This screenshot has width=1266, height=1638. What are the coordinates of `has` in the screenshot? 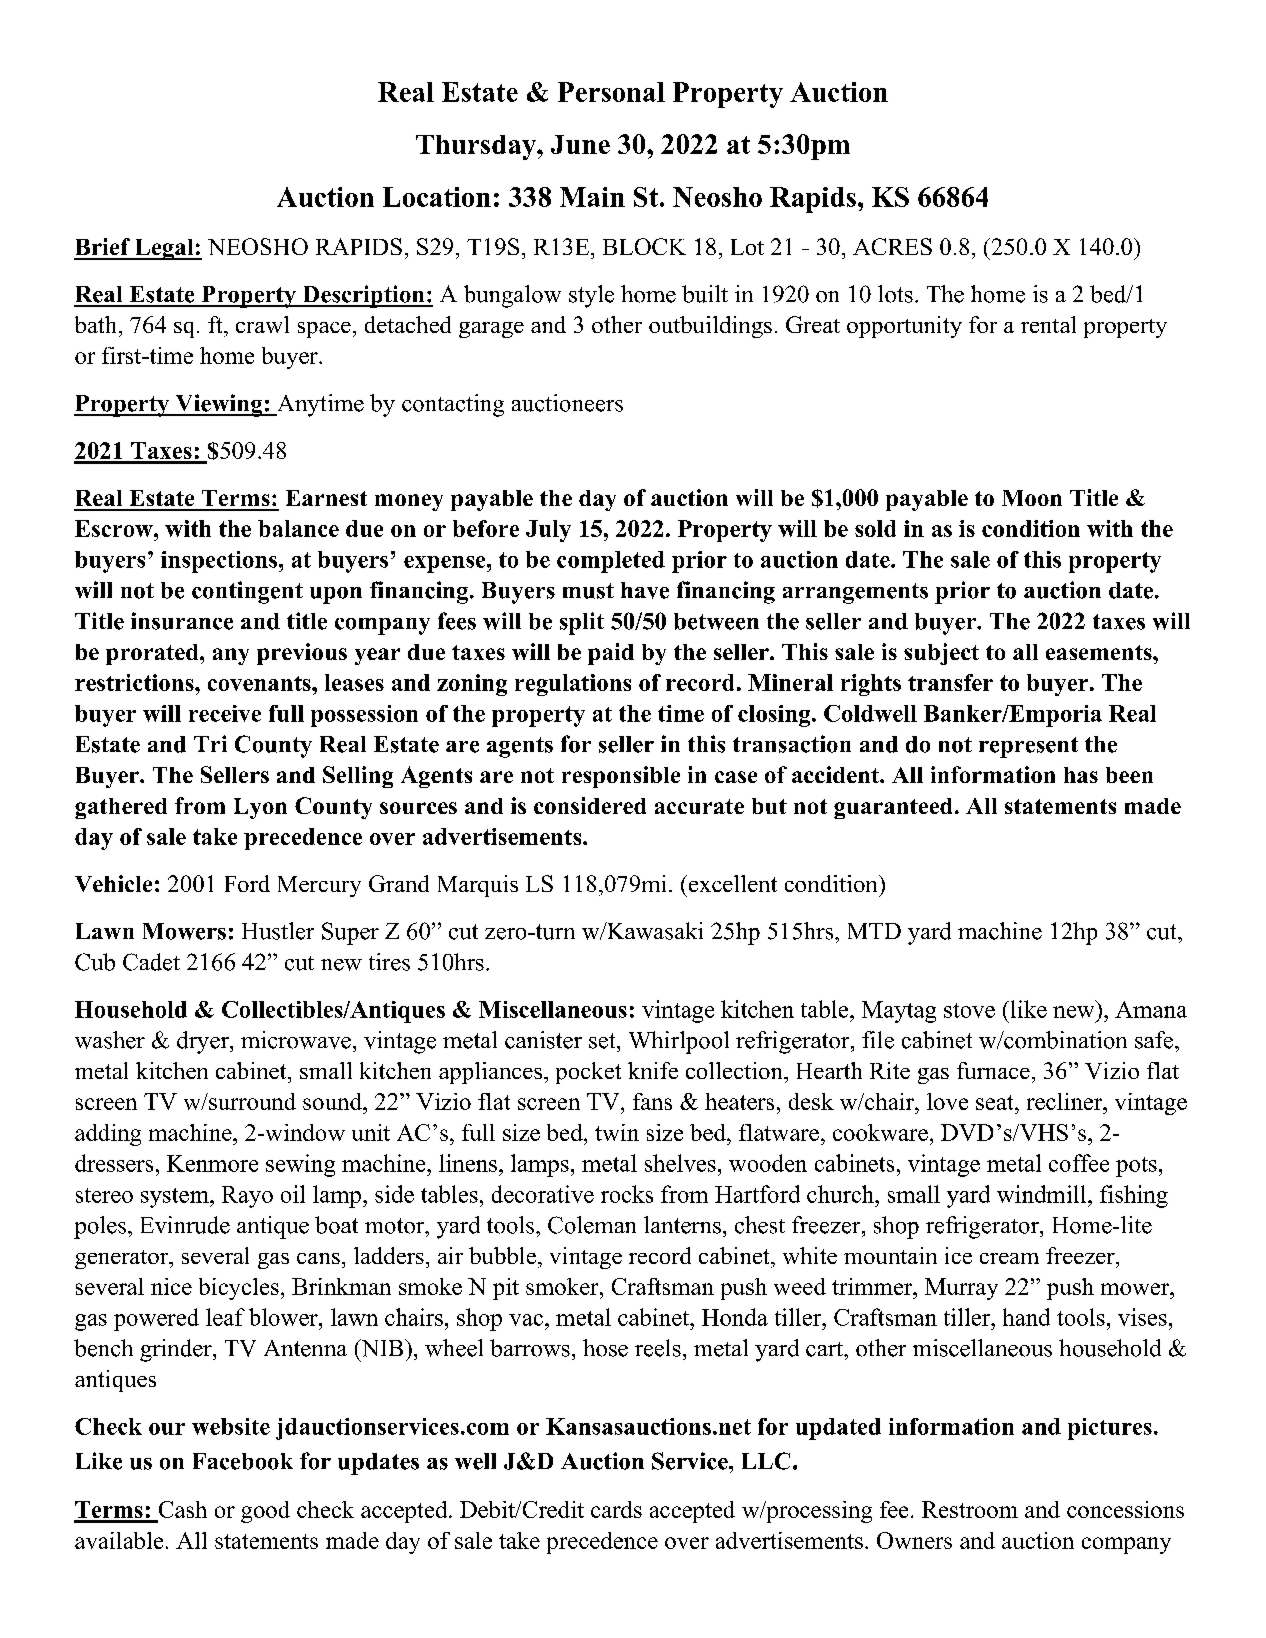 It's located at (1081, 775).
